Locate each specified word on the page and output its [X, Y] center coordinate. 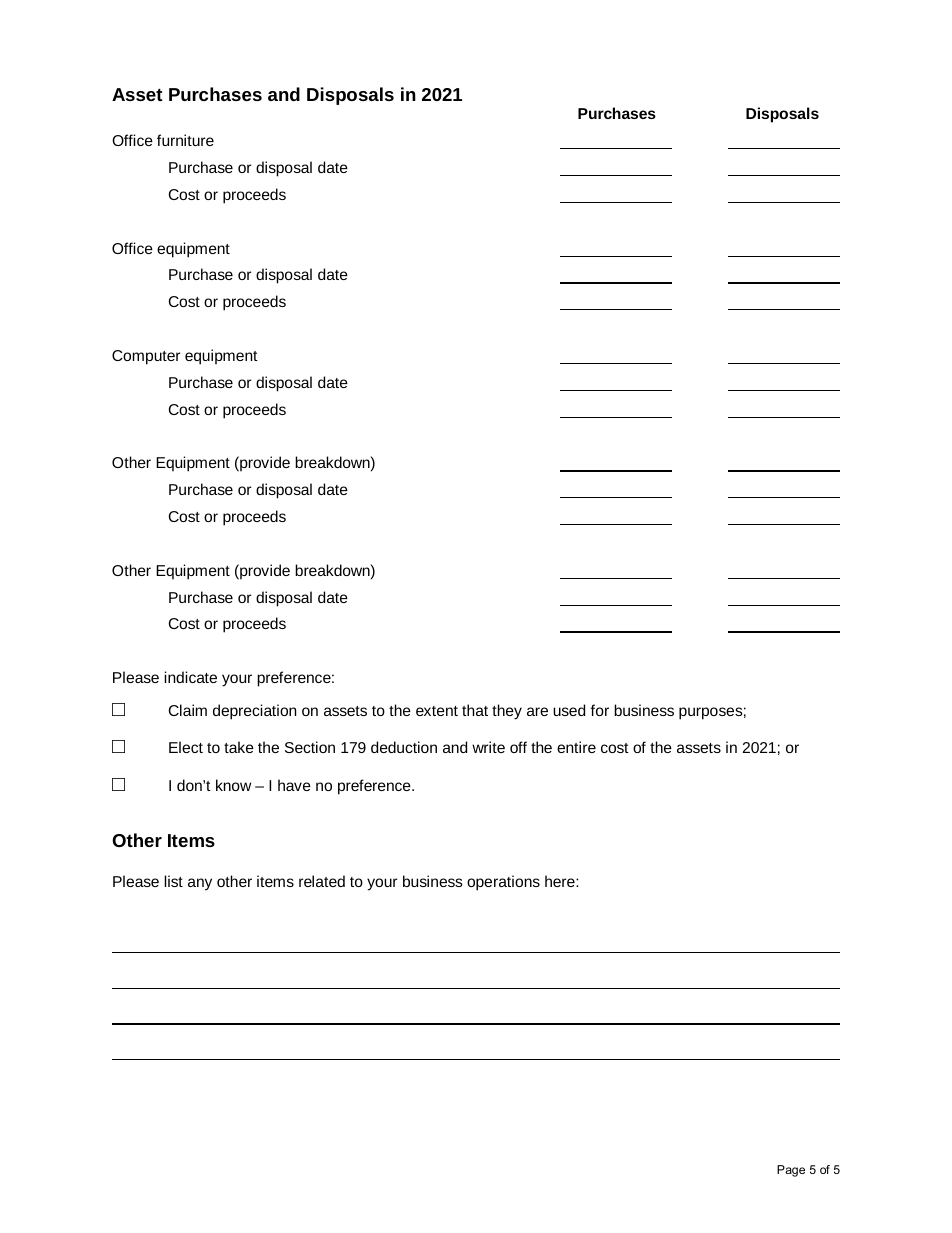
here [561, 881]
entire [576, 747]
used [569, 710]
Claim [188, 710]
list [173, 881]
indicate [190, 677]
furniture [185, 140]
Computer [146, 357]
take [239, 747]
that [475, 710]
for [600, 710]
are [537, 711]
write [488, 747]
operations [503, 883]
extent [437, 711]
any [200, 884]
